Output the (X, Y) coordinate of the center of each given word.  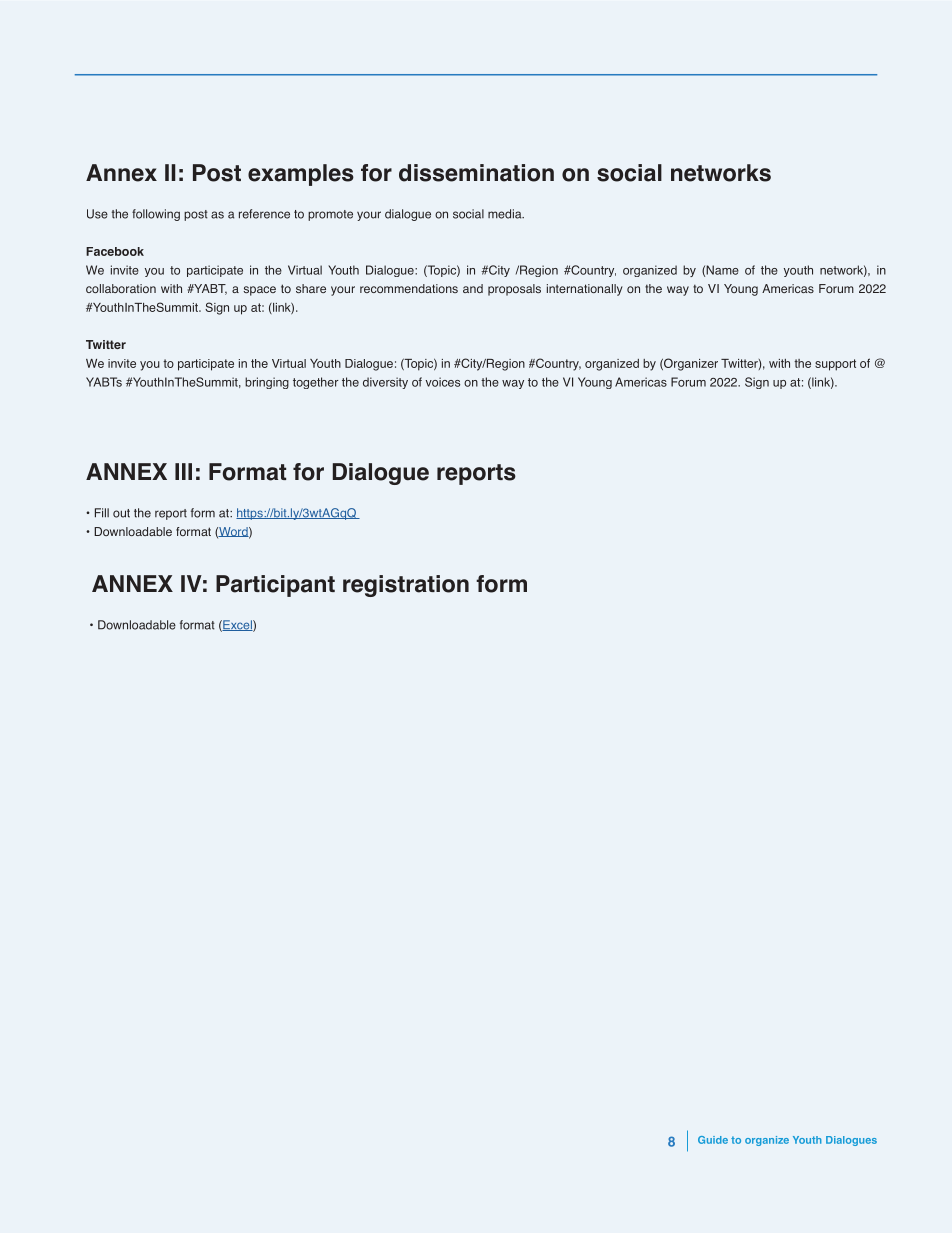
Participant (275, 586)
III (183, 471)
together (316, 383)
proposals (514, 290)
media (506, 214)
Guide (713, 1140)
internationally (585, 290)
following (156, 215)
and (473, 288)
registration (406, 586)
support (835, 365)
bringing (267, 383)
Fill (102, 513)
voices (442, 382)
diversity (385, 383)
